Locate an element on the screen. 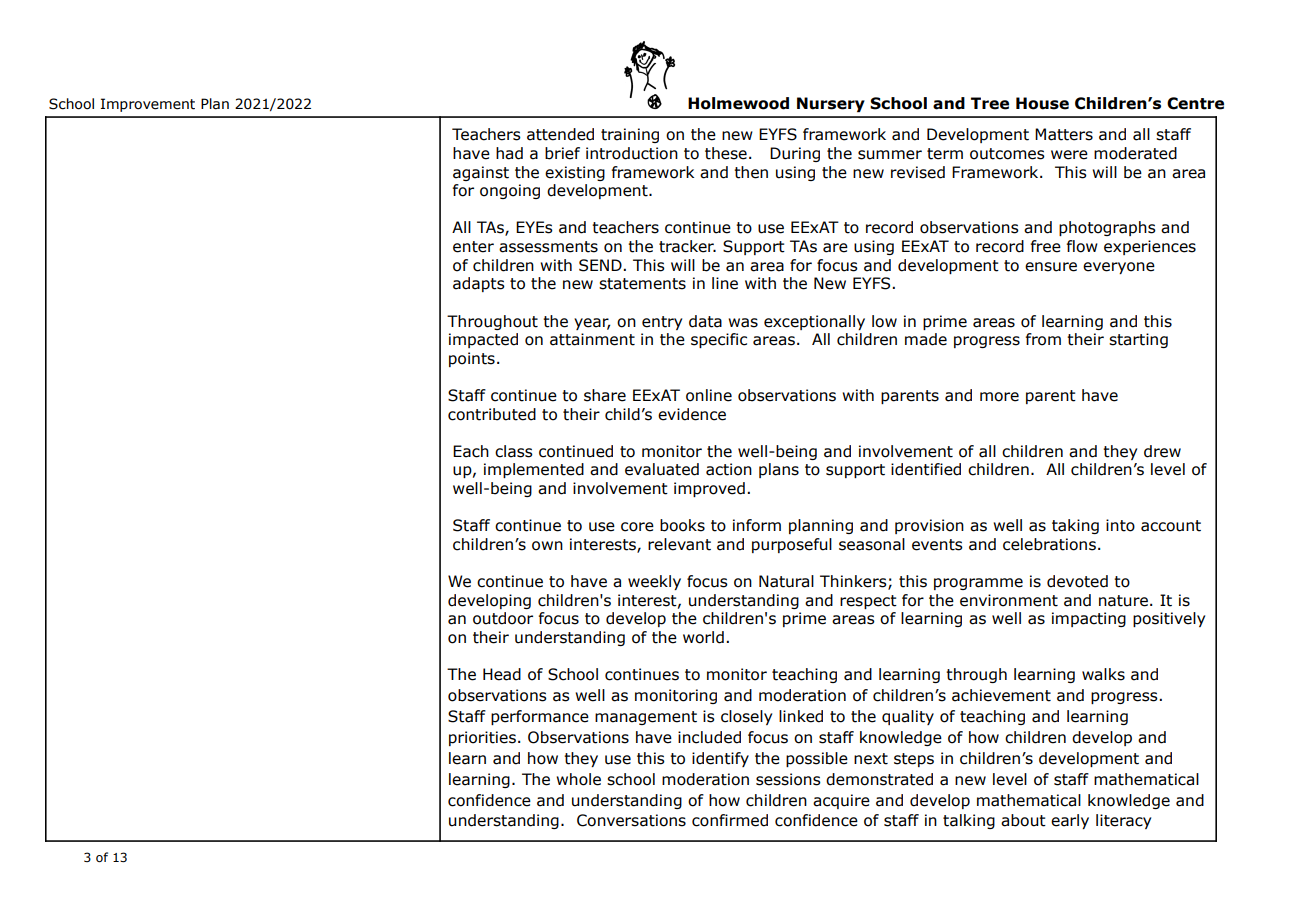 The width and height of the screenshot is (1307, 924). Improvement is located at coordinates (148, 105).
